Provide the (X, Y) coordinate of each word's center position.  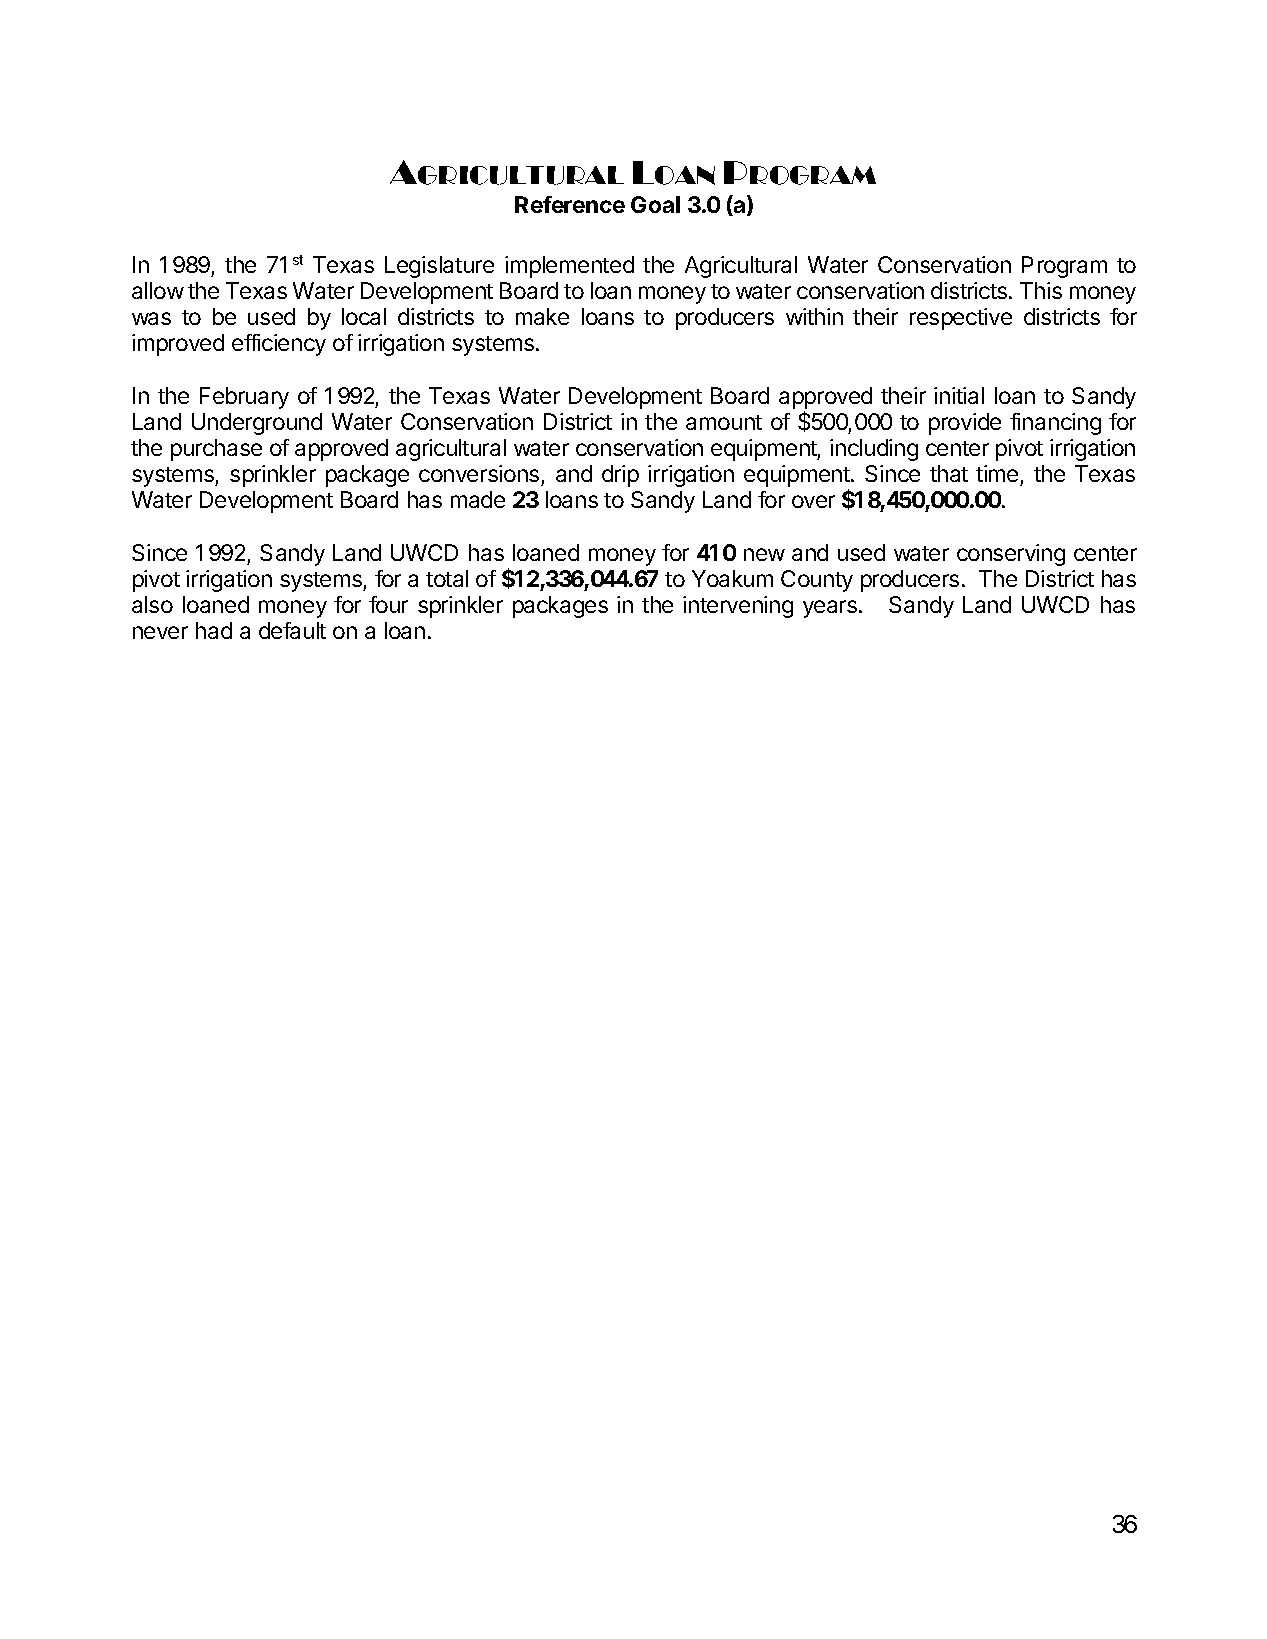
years (831, 609)
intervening (738, 607)
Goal (655, 204)
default (292, 630)
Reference (570, 204)
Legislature (439, 267)
